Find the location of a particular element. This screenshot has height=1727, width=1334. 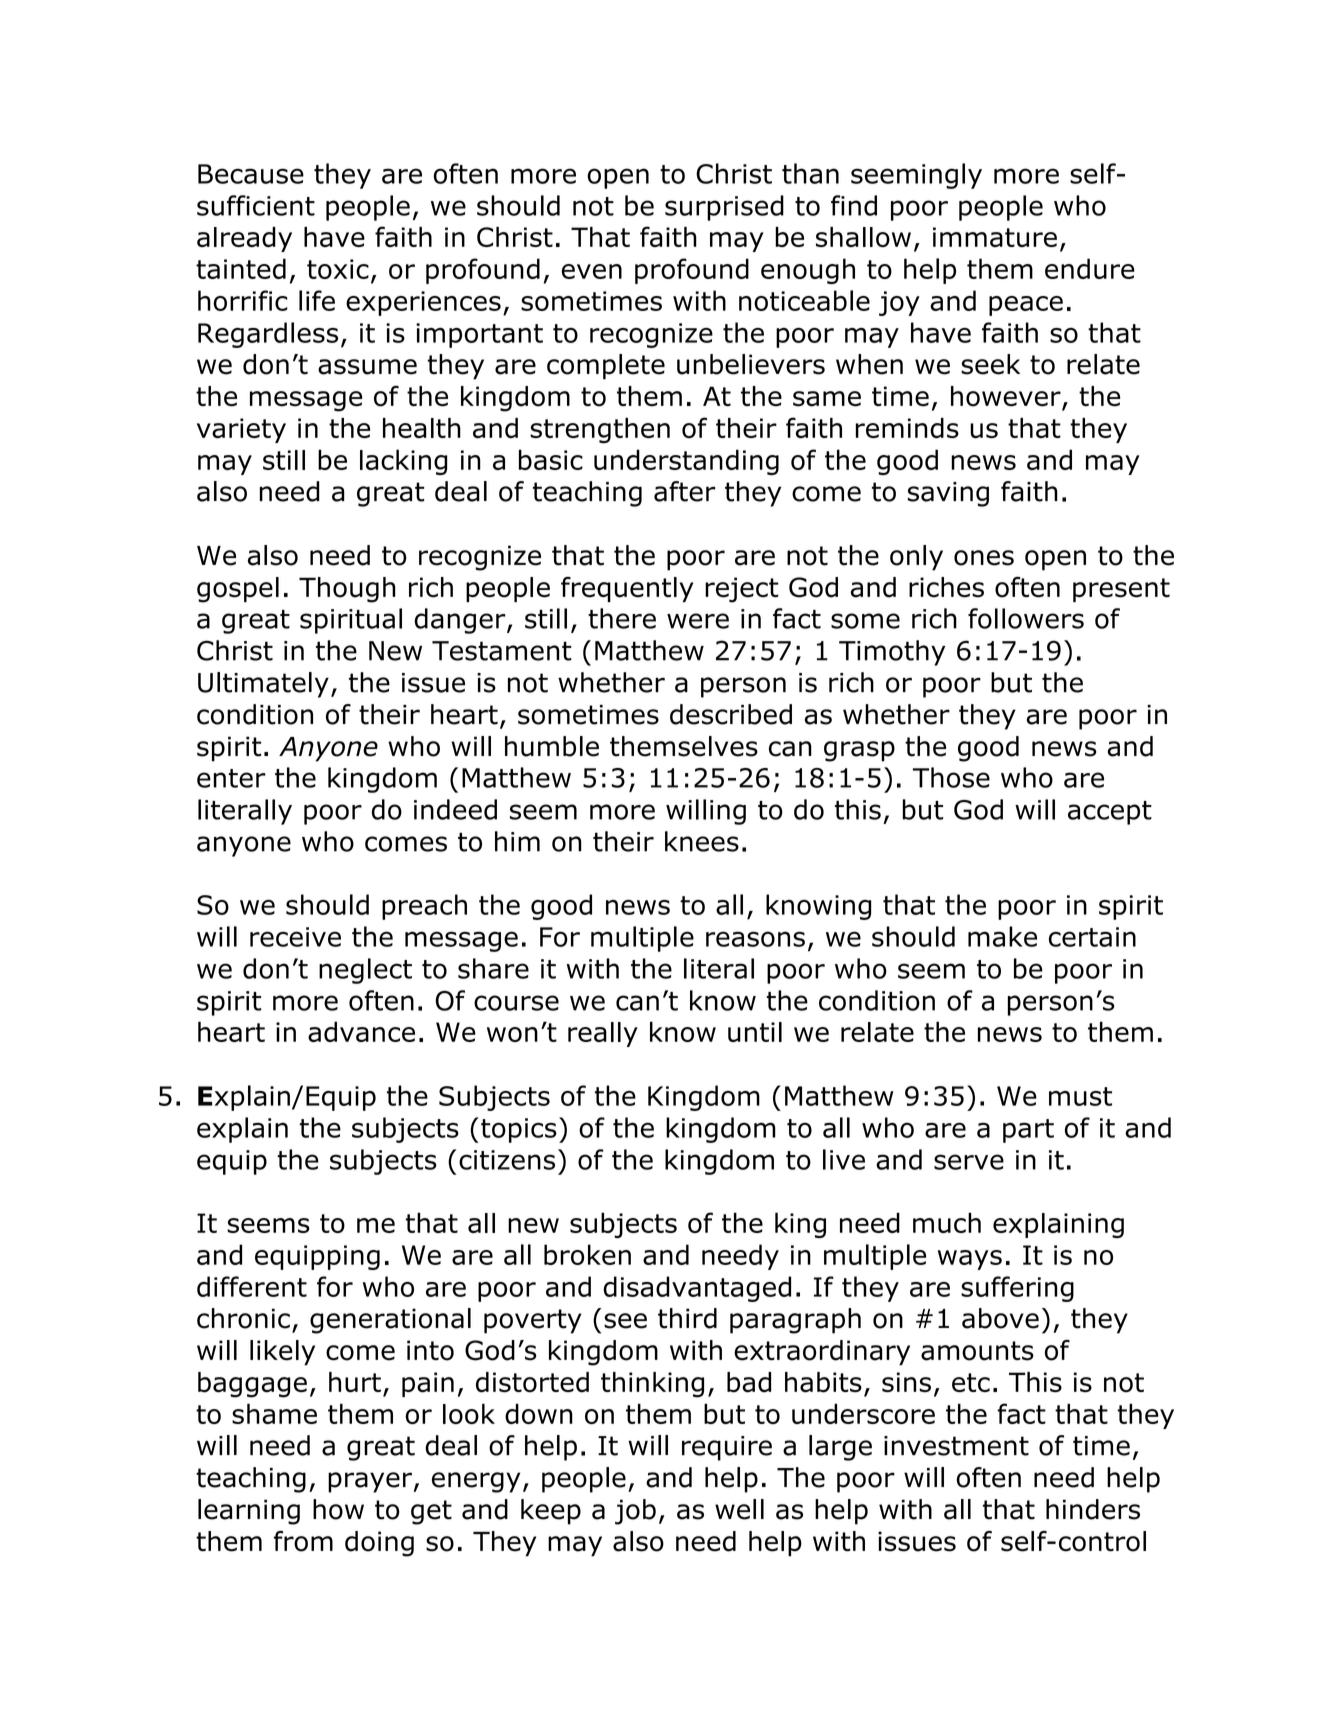

prayer is located at coordinates (370, 1482).
